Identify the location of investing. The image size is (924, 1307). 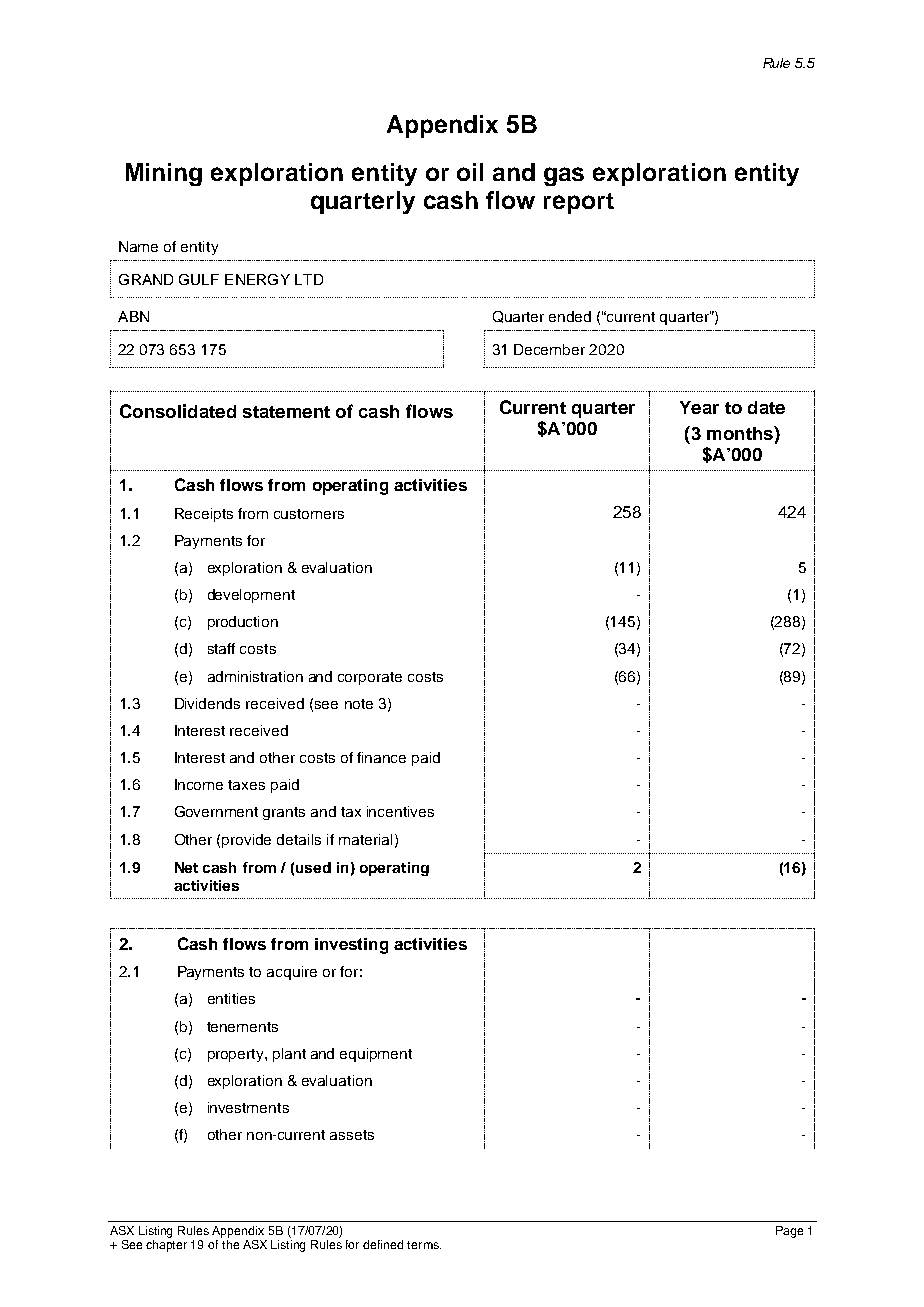
(351, 946).
